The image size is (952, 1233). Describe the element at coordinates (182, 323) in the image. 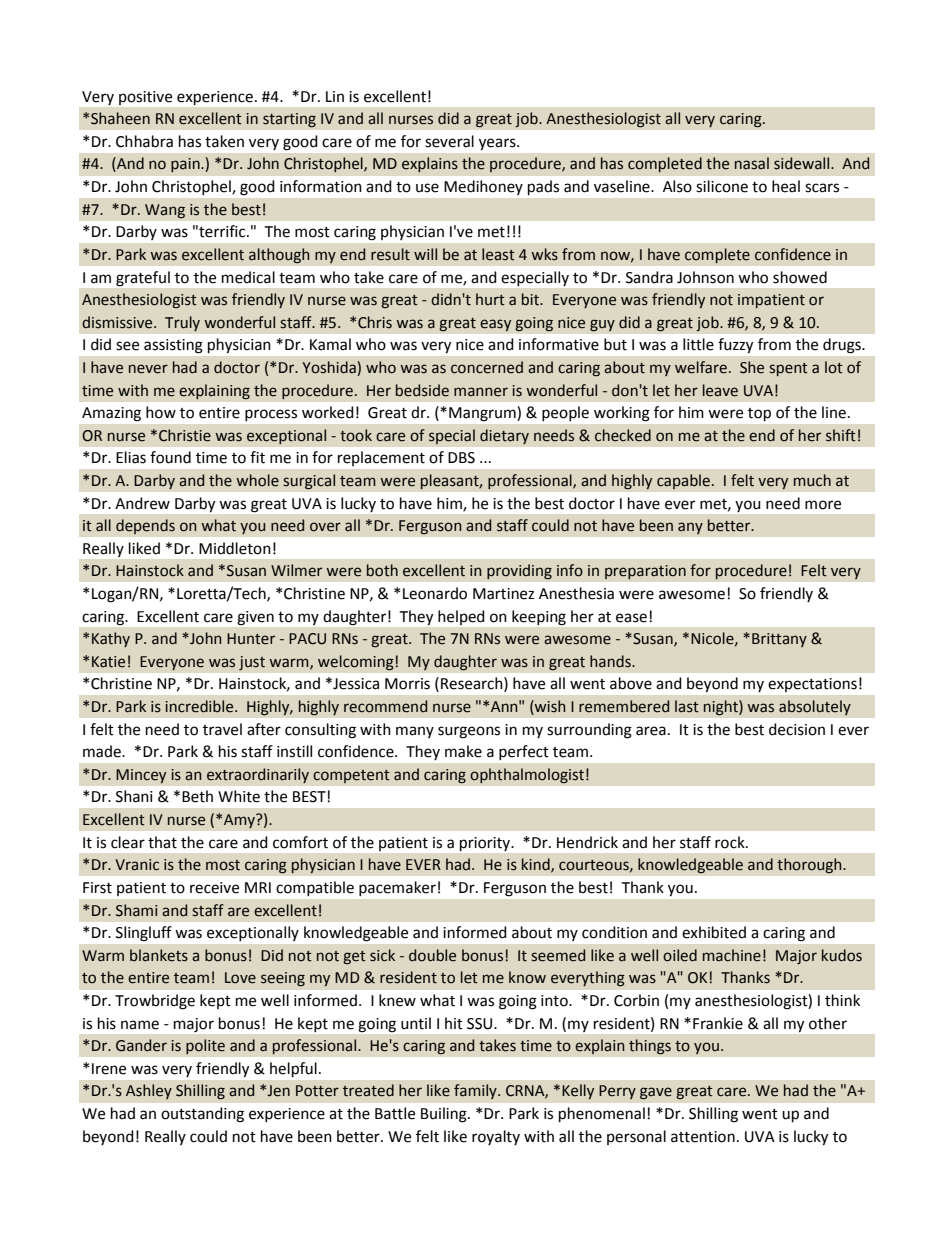

I see `Truly` at that location.
